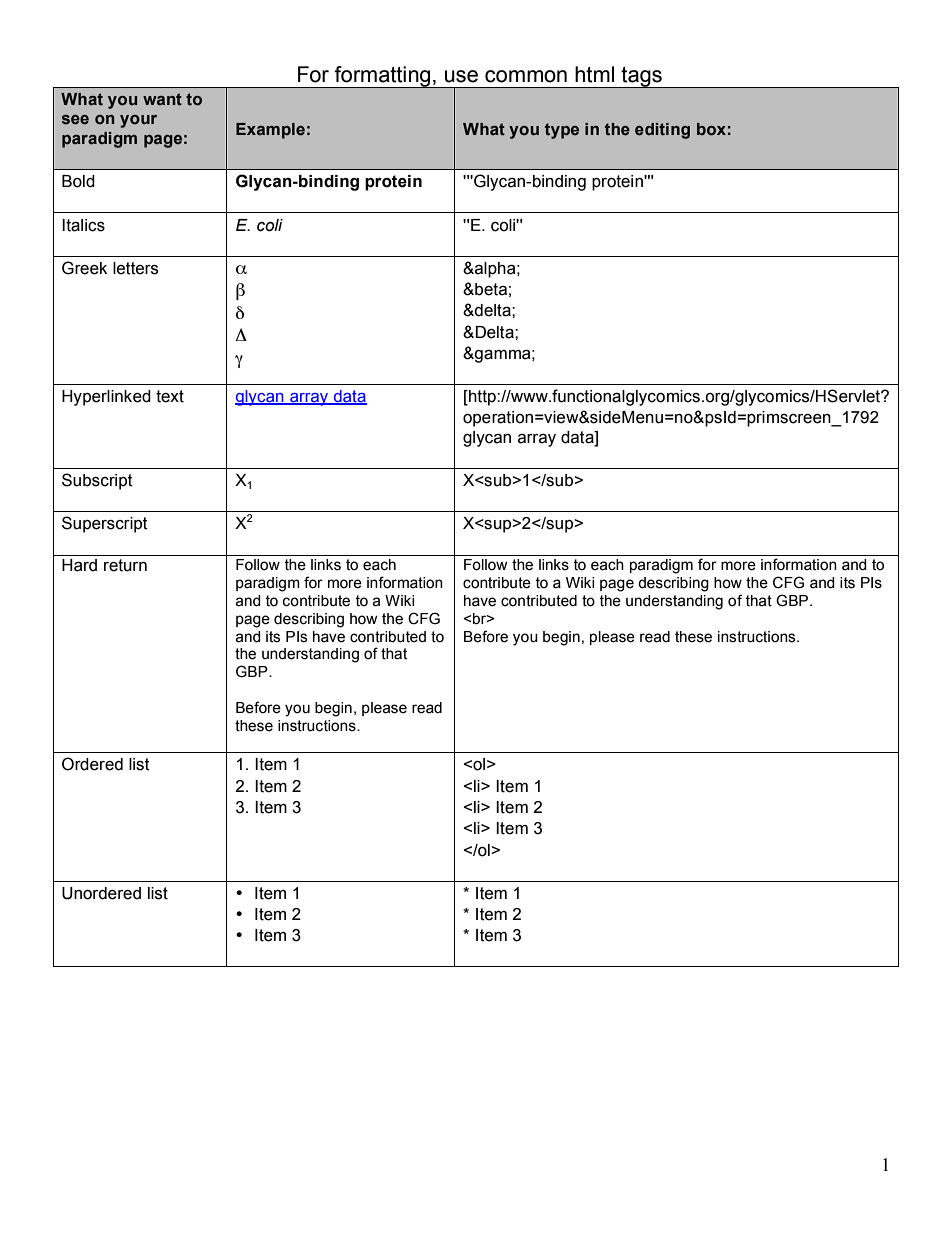  Describe the element at coordinates (135, 268) in the screenshot. I see `letters` at that location.
